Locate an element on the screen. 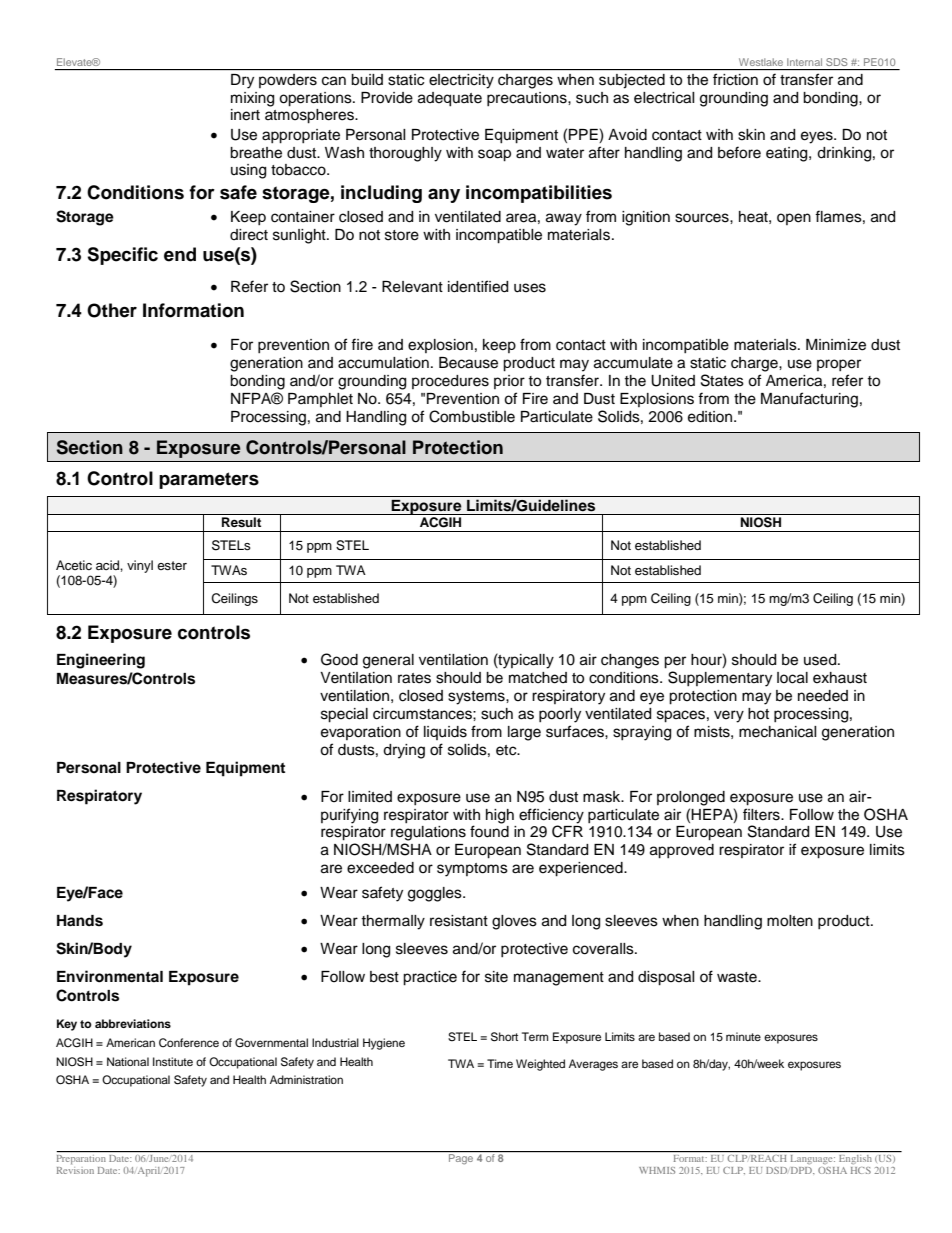  friction is located at coordinates (735, 79).
